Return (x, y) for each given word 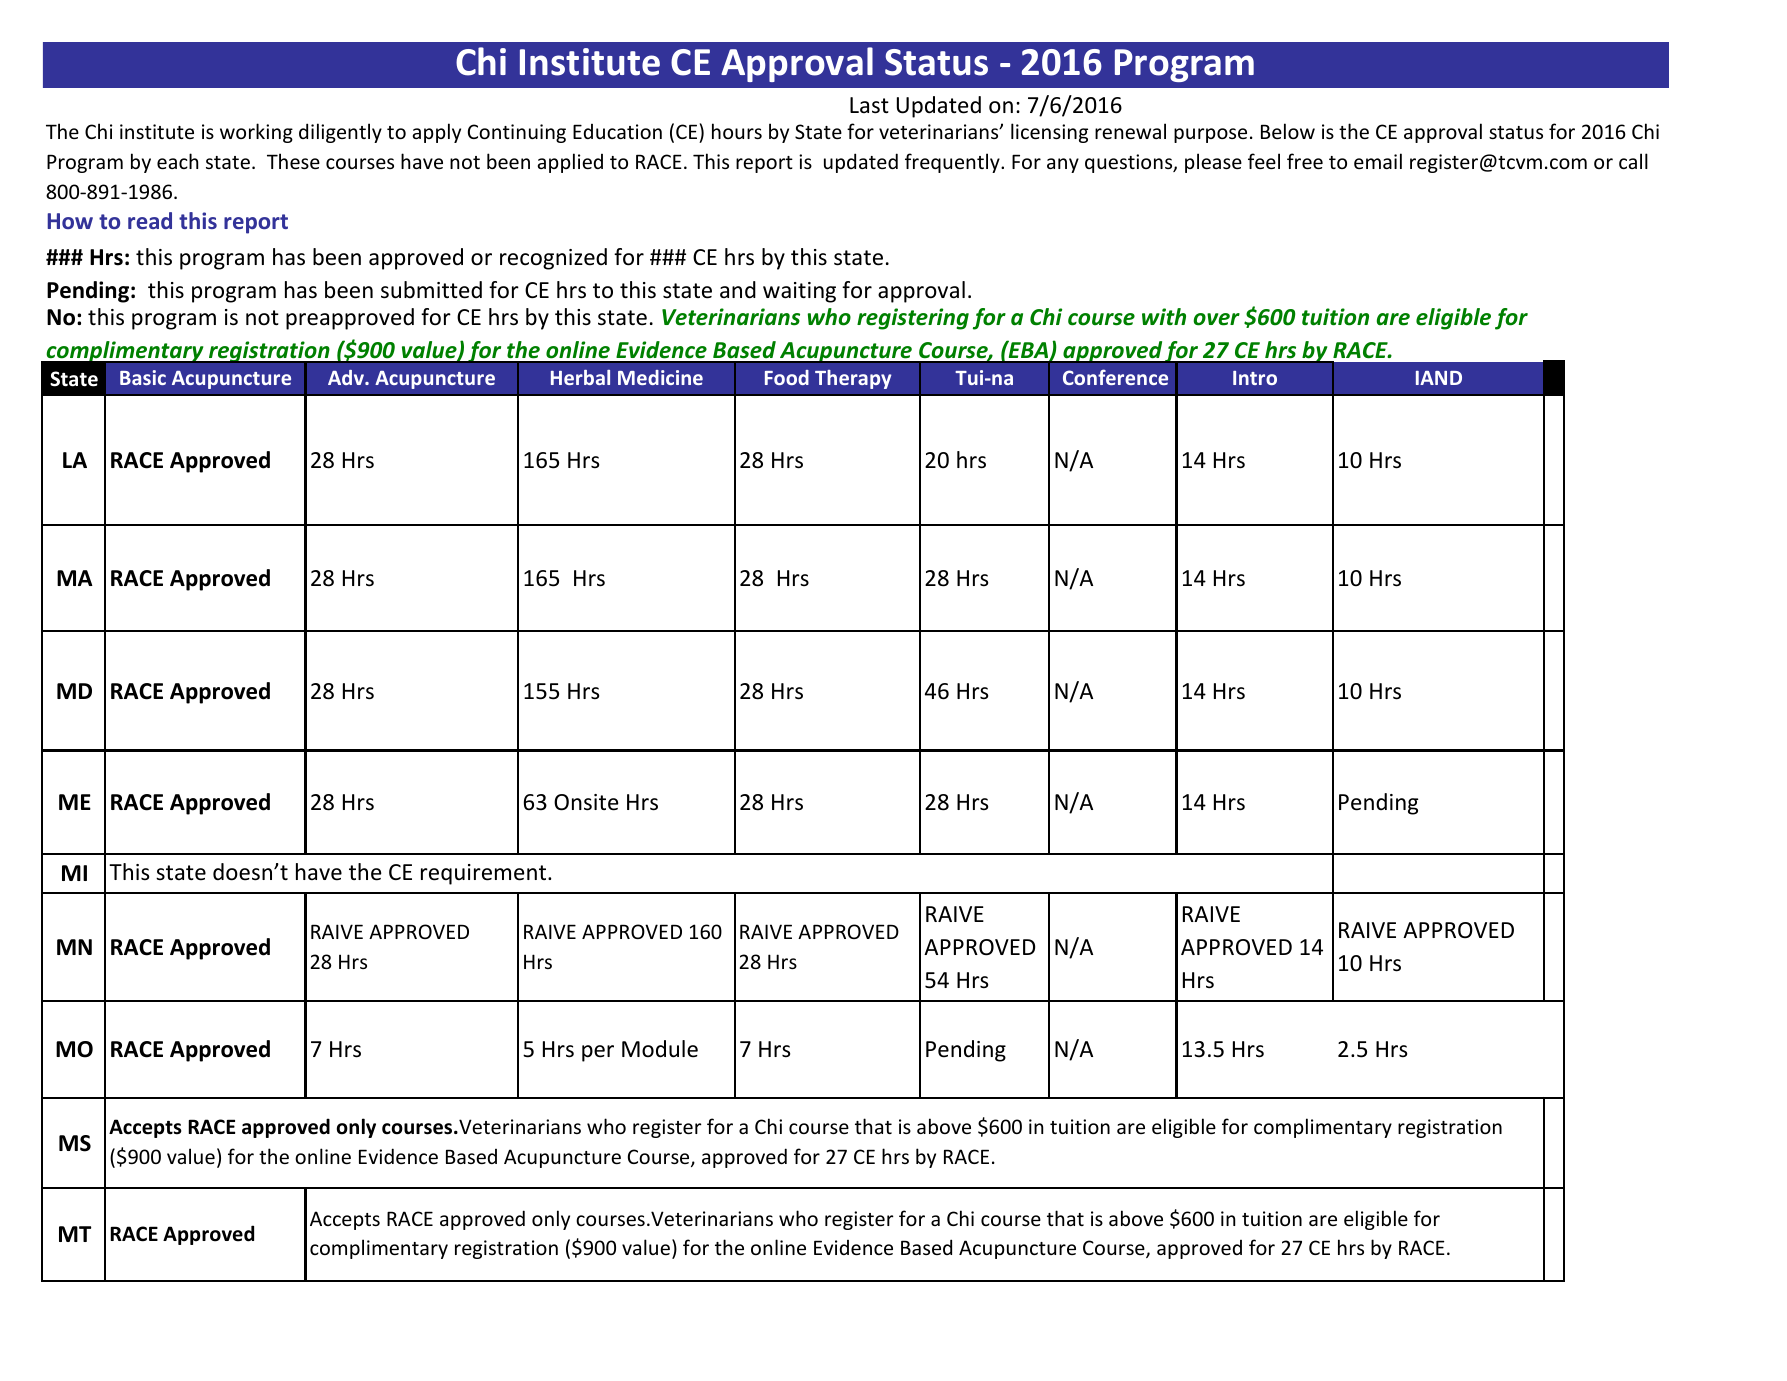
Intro (1255, 378)
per (598, 1053)
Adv (347, 377)
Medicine (660, 377)
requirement (485, 874)
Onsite (586, 802)
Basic (143, 377)
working (256, 133)
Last (869, 105)
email (1378, 161)
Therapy (853, 379)
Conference (1115, 377)
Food (787, 377)
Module (660, 1049)
